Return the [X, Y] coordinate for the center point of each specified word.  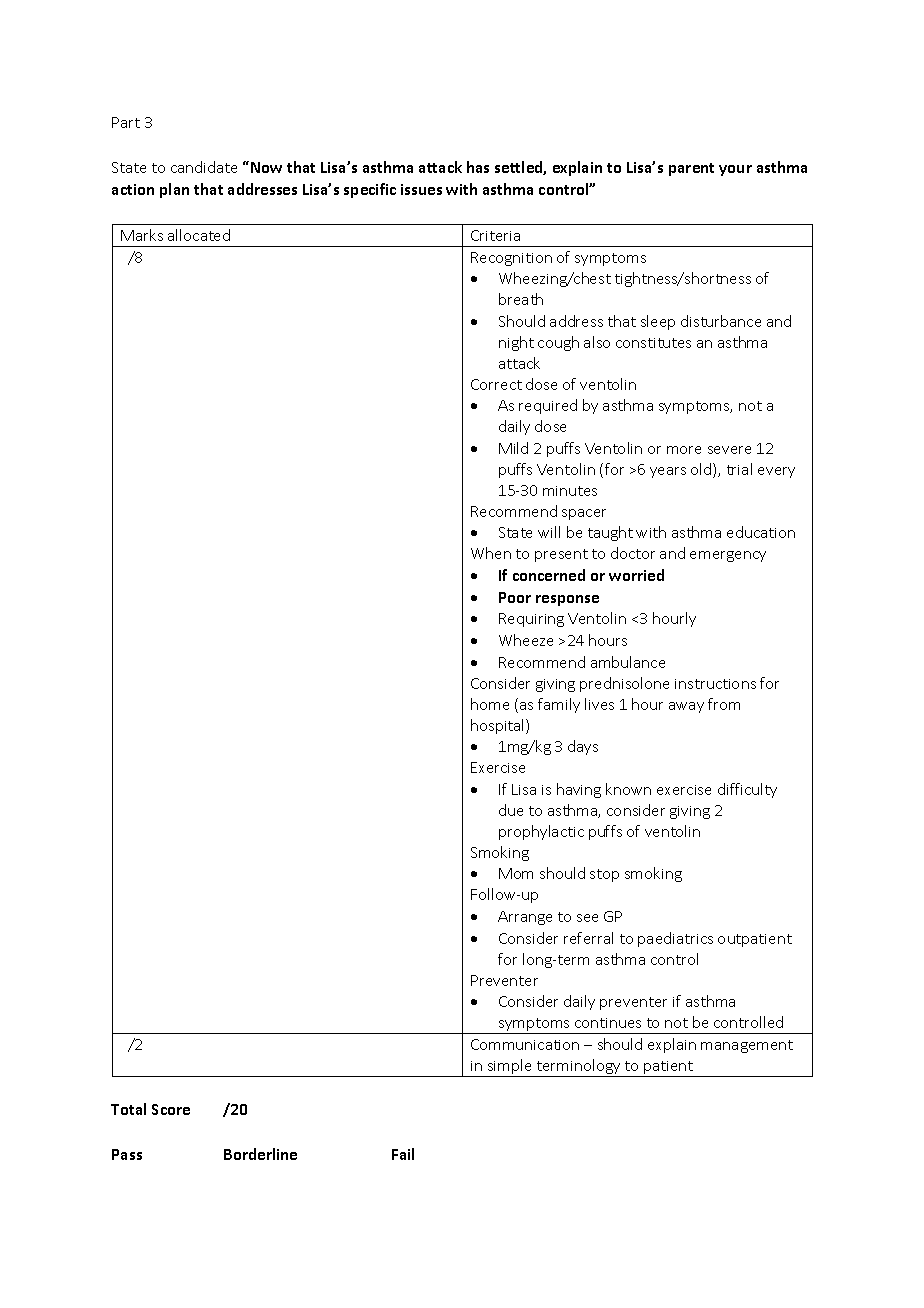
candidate [204, 167]
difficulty [747, 790]
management [747, 1046]
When [491, 553]
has [478, 167]
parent [691, 169]
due [511, 810]
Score [171, 1109]
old [702, 470]
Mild [513, 448]
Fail [403, 1154]
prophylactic [541, 832]
